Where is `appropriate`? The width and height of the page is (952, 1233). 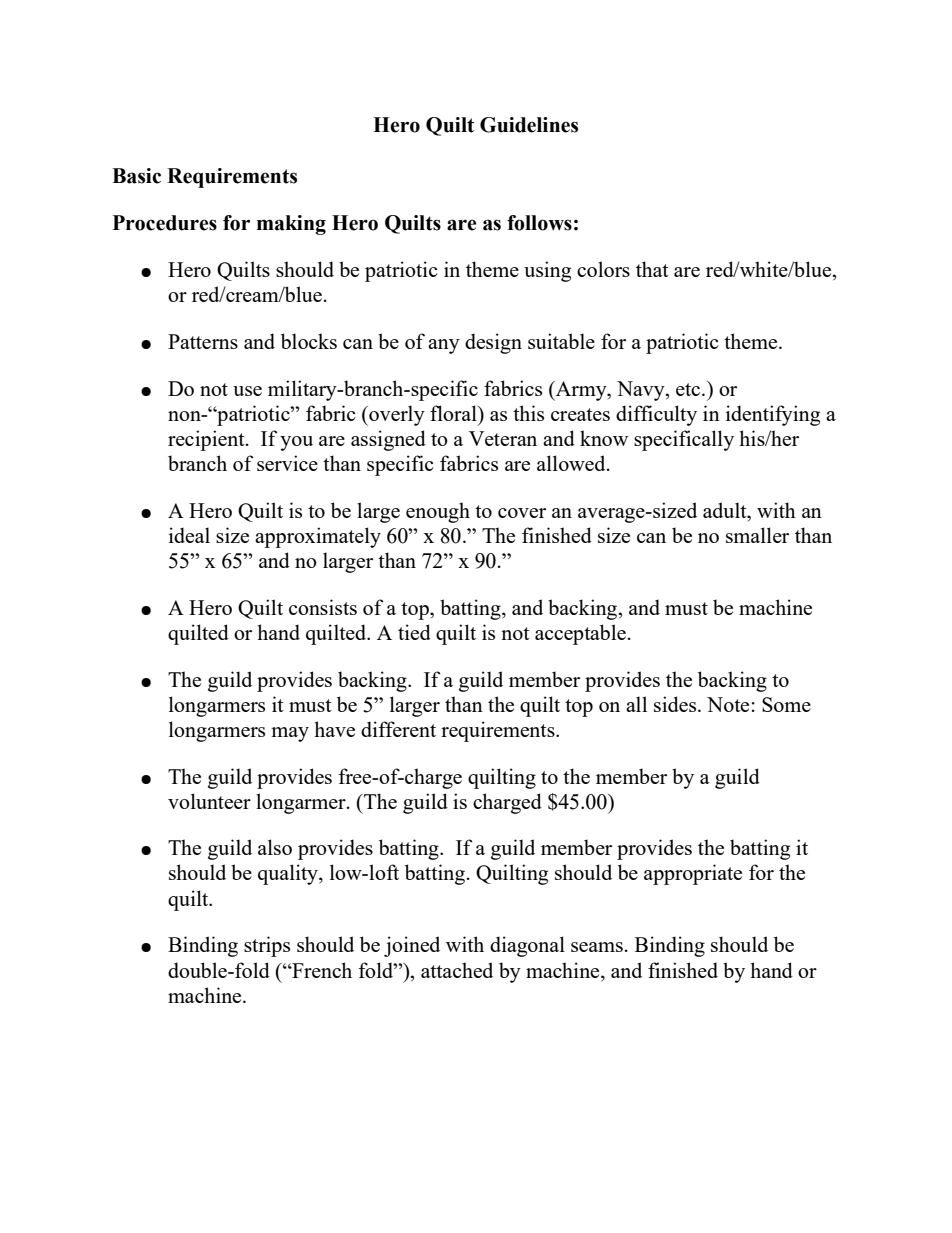 appropriate is located at coordinates (693, 874).
